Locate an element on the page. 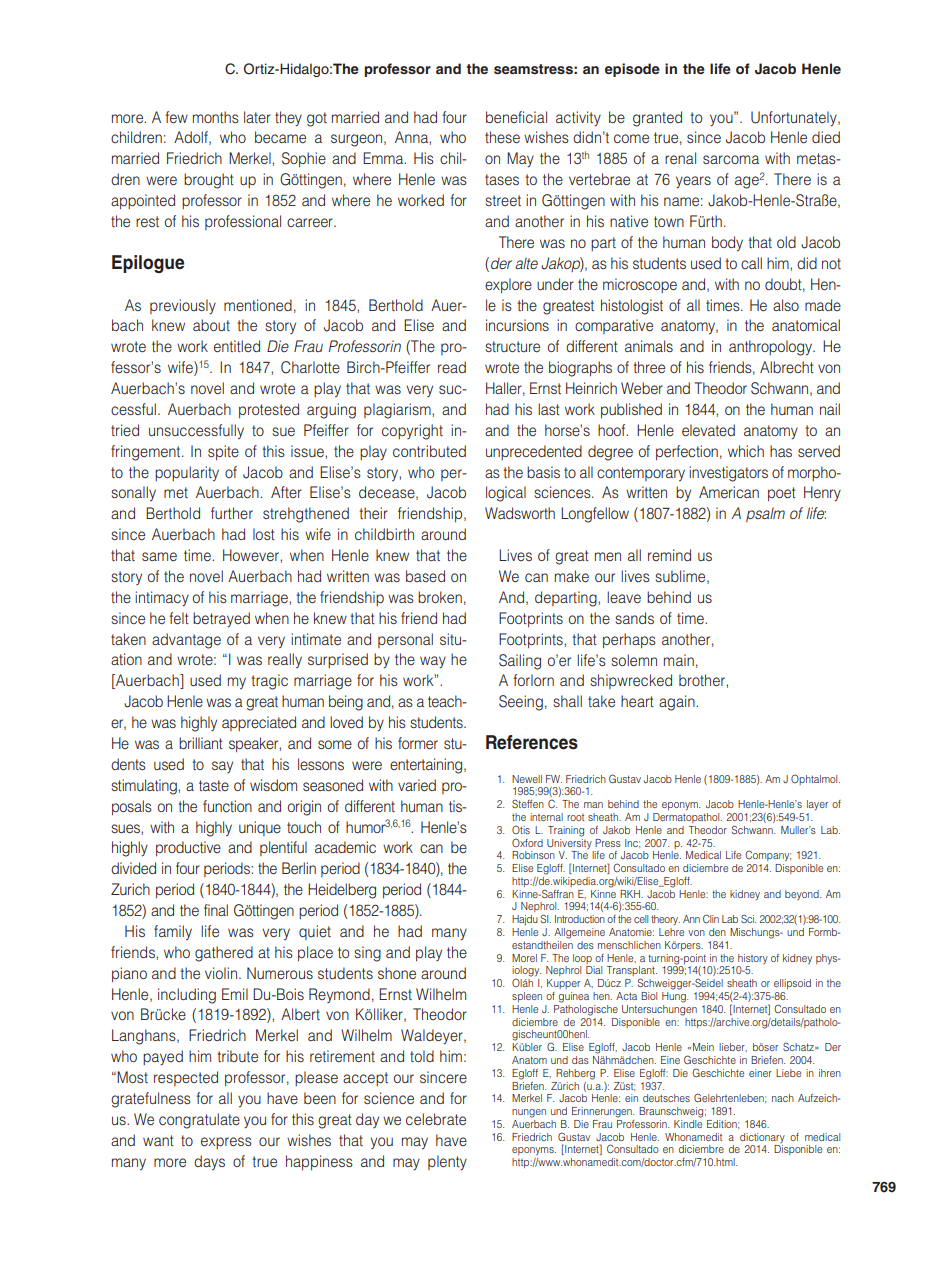 The height and width of the document is (1270, 952). beneficial is located at coordinates (516, 117).
